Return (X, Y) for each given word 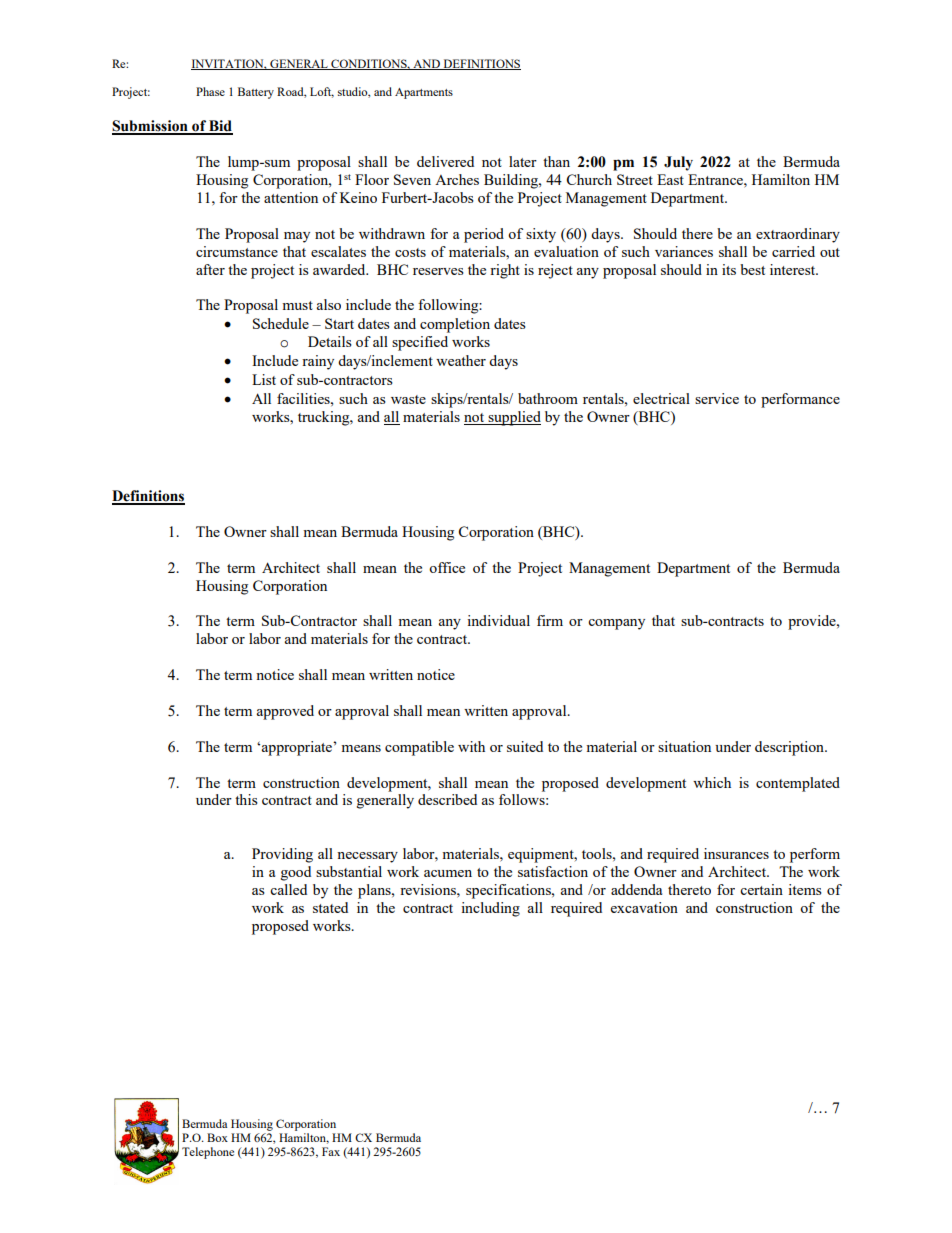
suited (525, 746)
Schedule (281, 323)
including (490, 909)
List (264, 379)
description (791, 748)
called (288, 889)
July (678, 163)
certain (761, 889)
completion (455, 325)
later (523, 161)
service (717, 398)
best (752, 269)
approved (285, 712)
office (447, 567)
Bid (220, 127)
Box (217, 1137)
